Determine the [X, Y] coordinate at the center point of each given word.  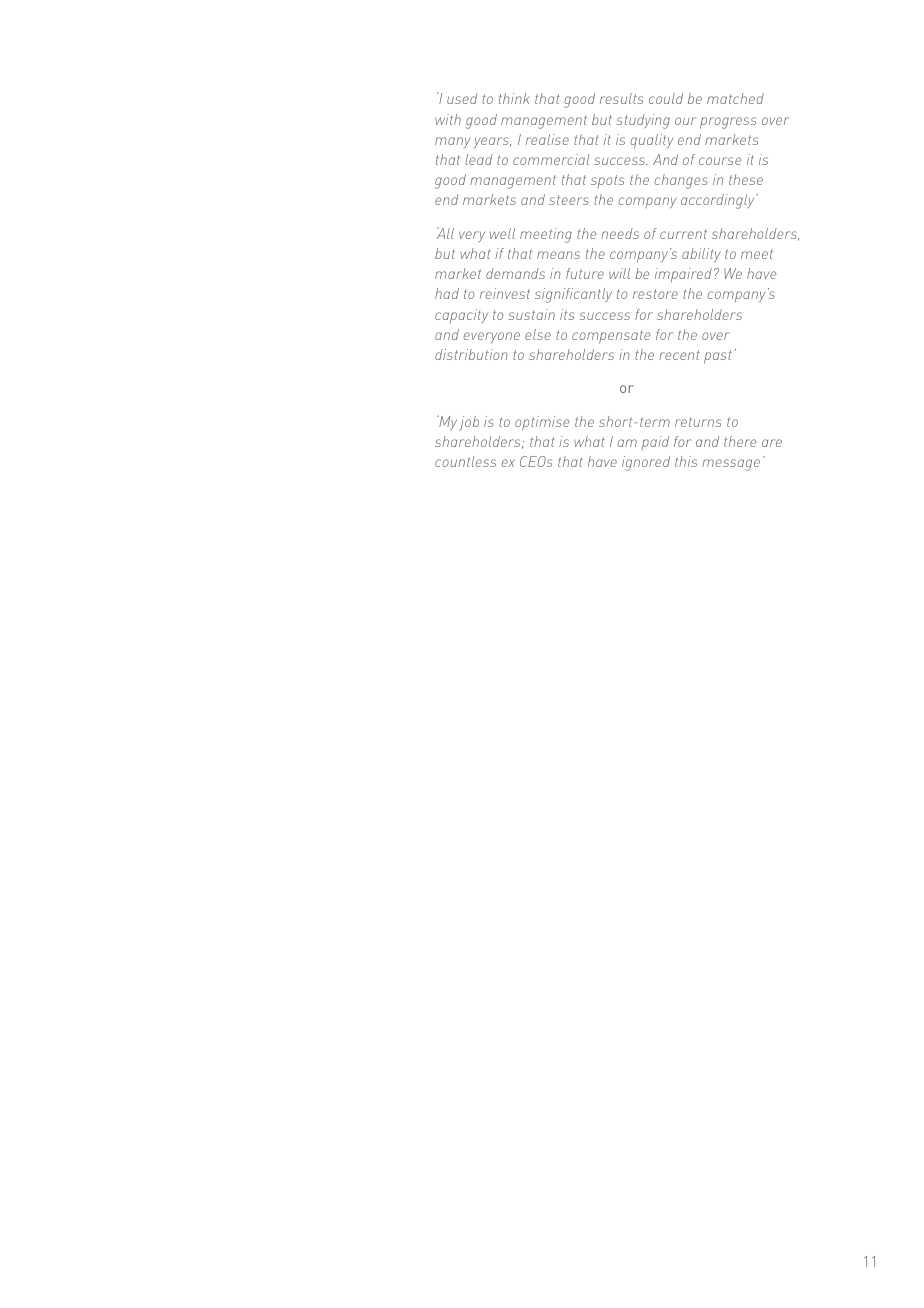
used [462, 98]
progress [728, 123]
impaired [683, 275]
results [621, 98]
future [585, 273]
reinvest [505, 293]
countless [465, 461]
